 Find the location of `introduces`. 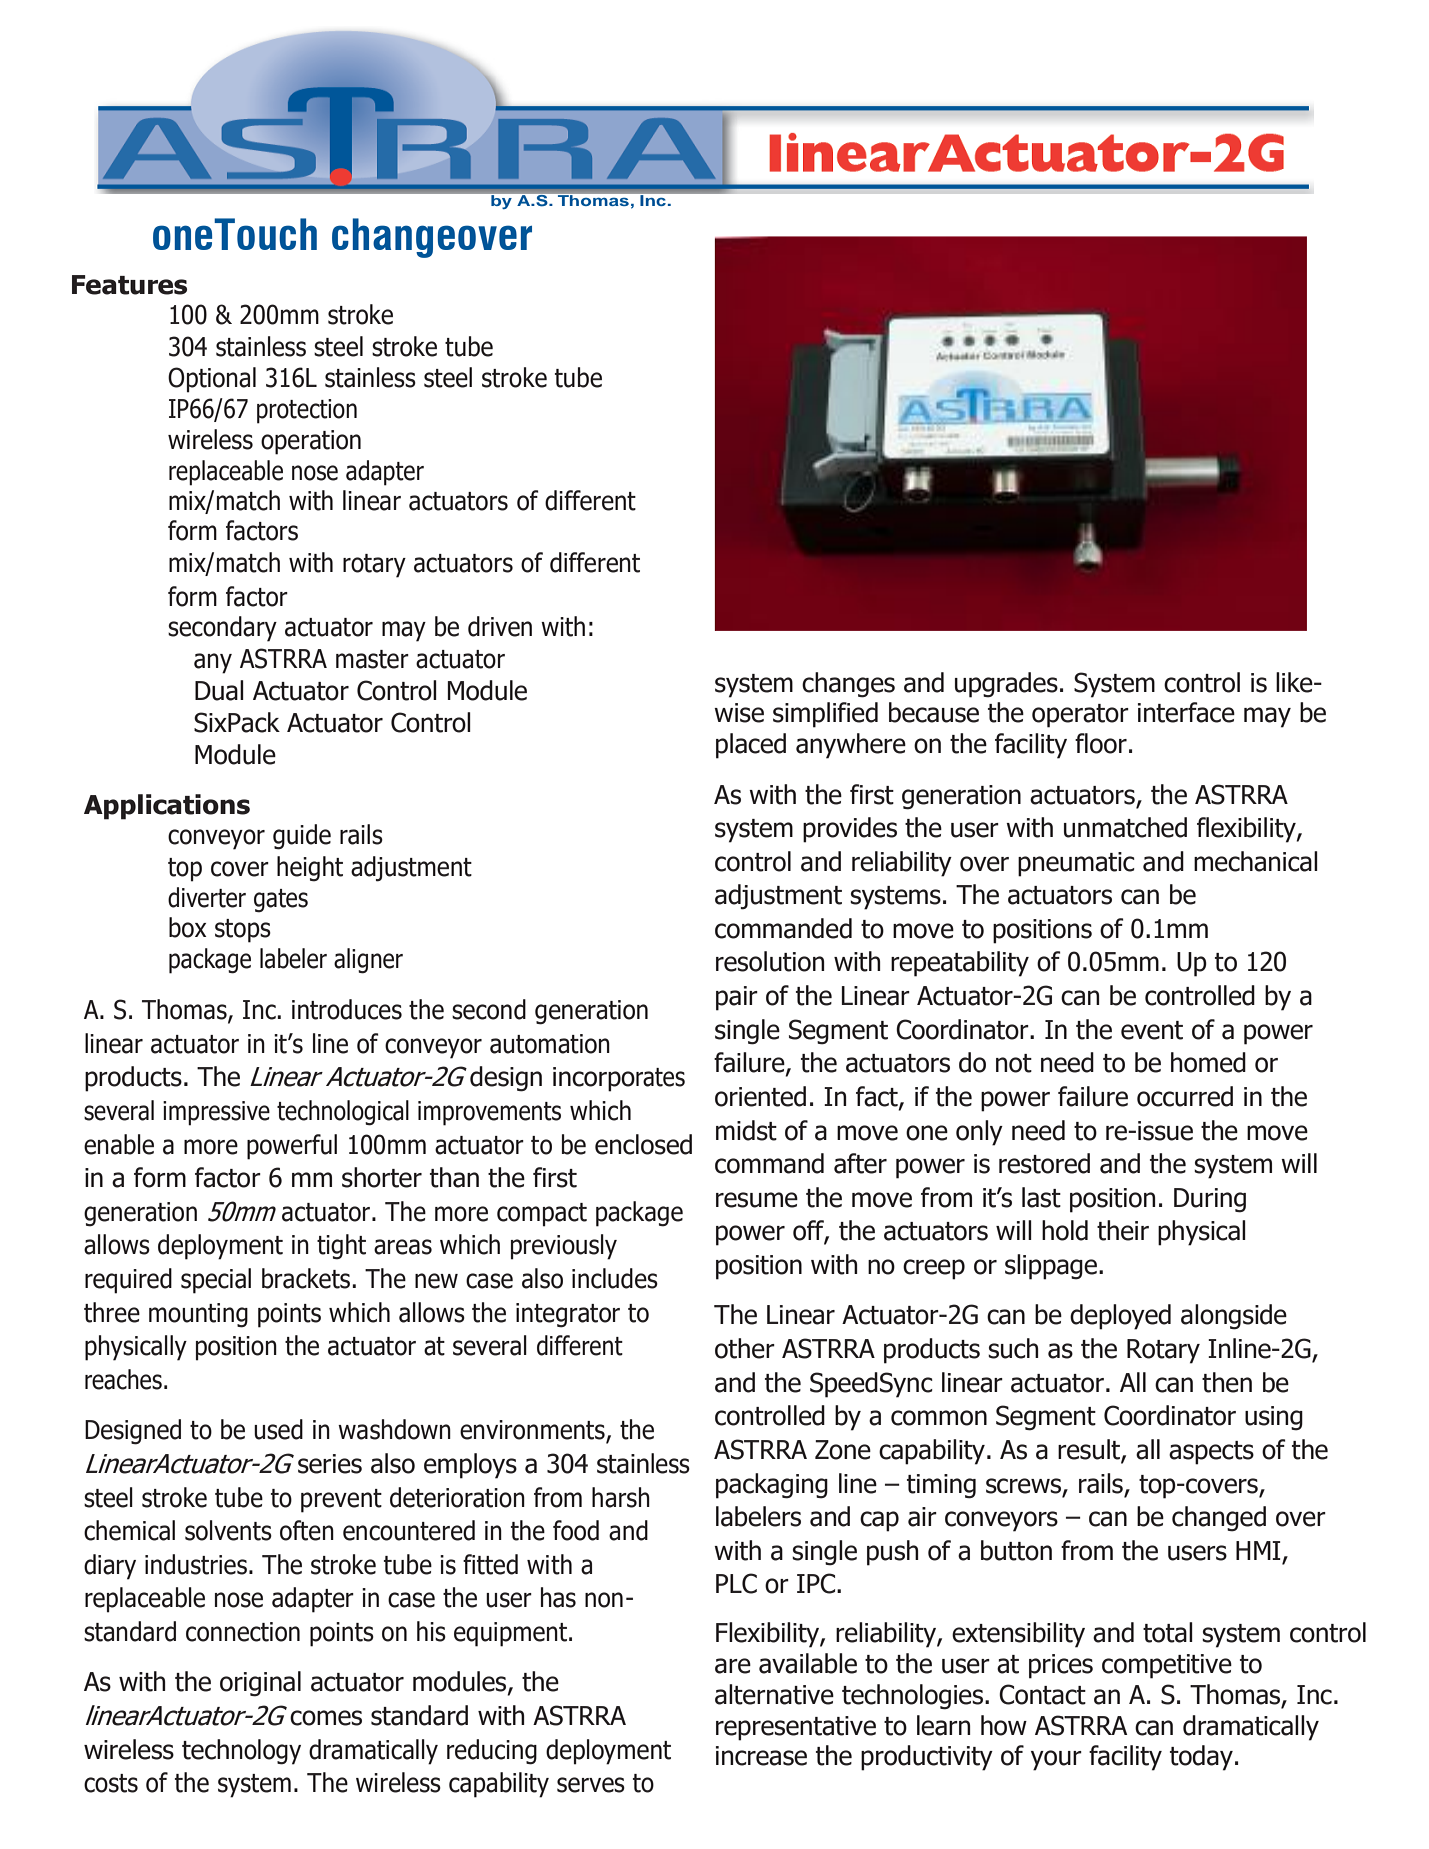

introduces is located at coordinates (347, 1009).
